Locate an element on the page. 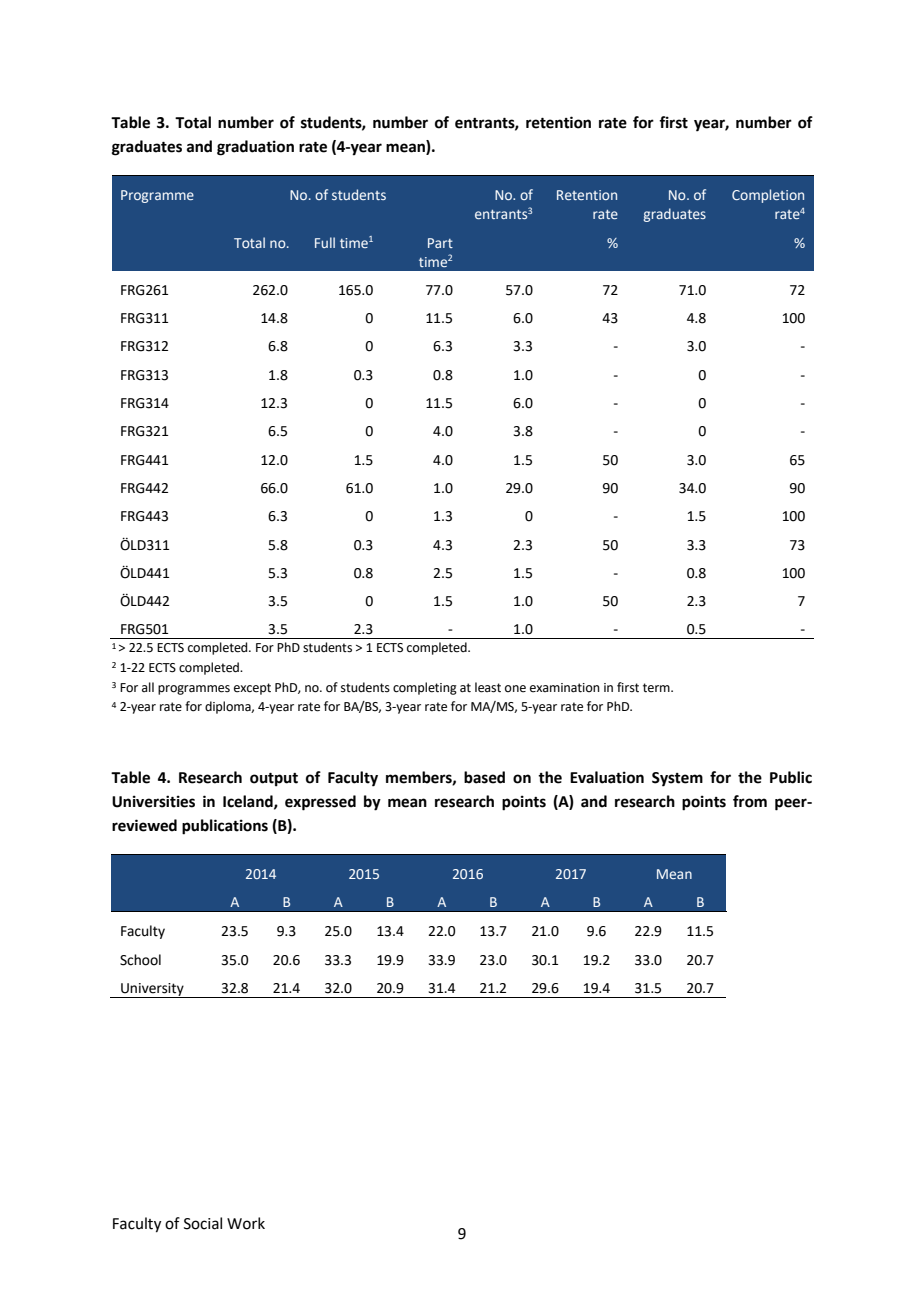 Image resolution: width=924 pixels, height=1308 pixels. Full is located at coordinates (325, 242).
